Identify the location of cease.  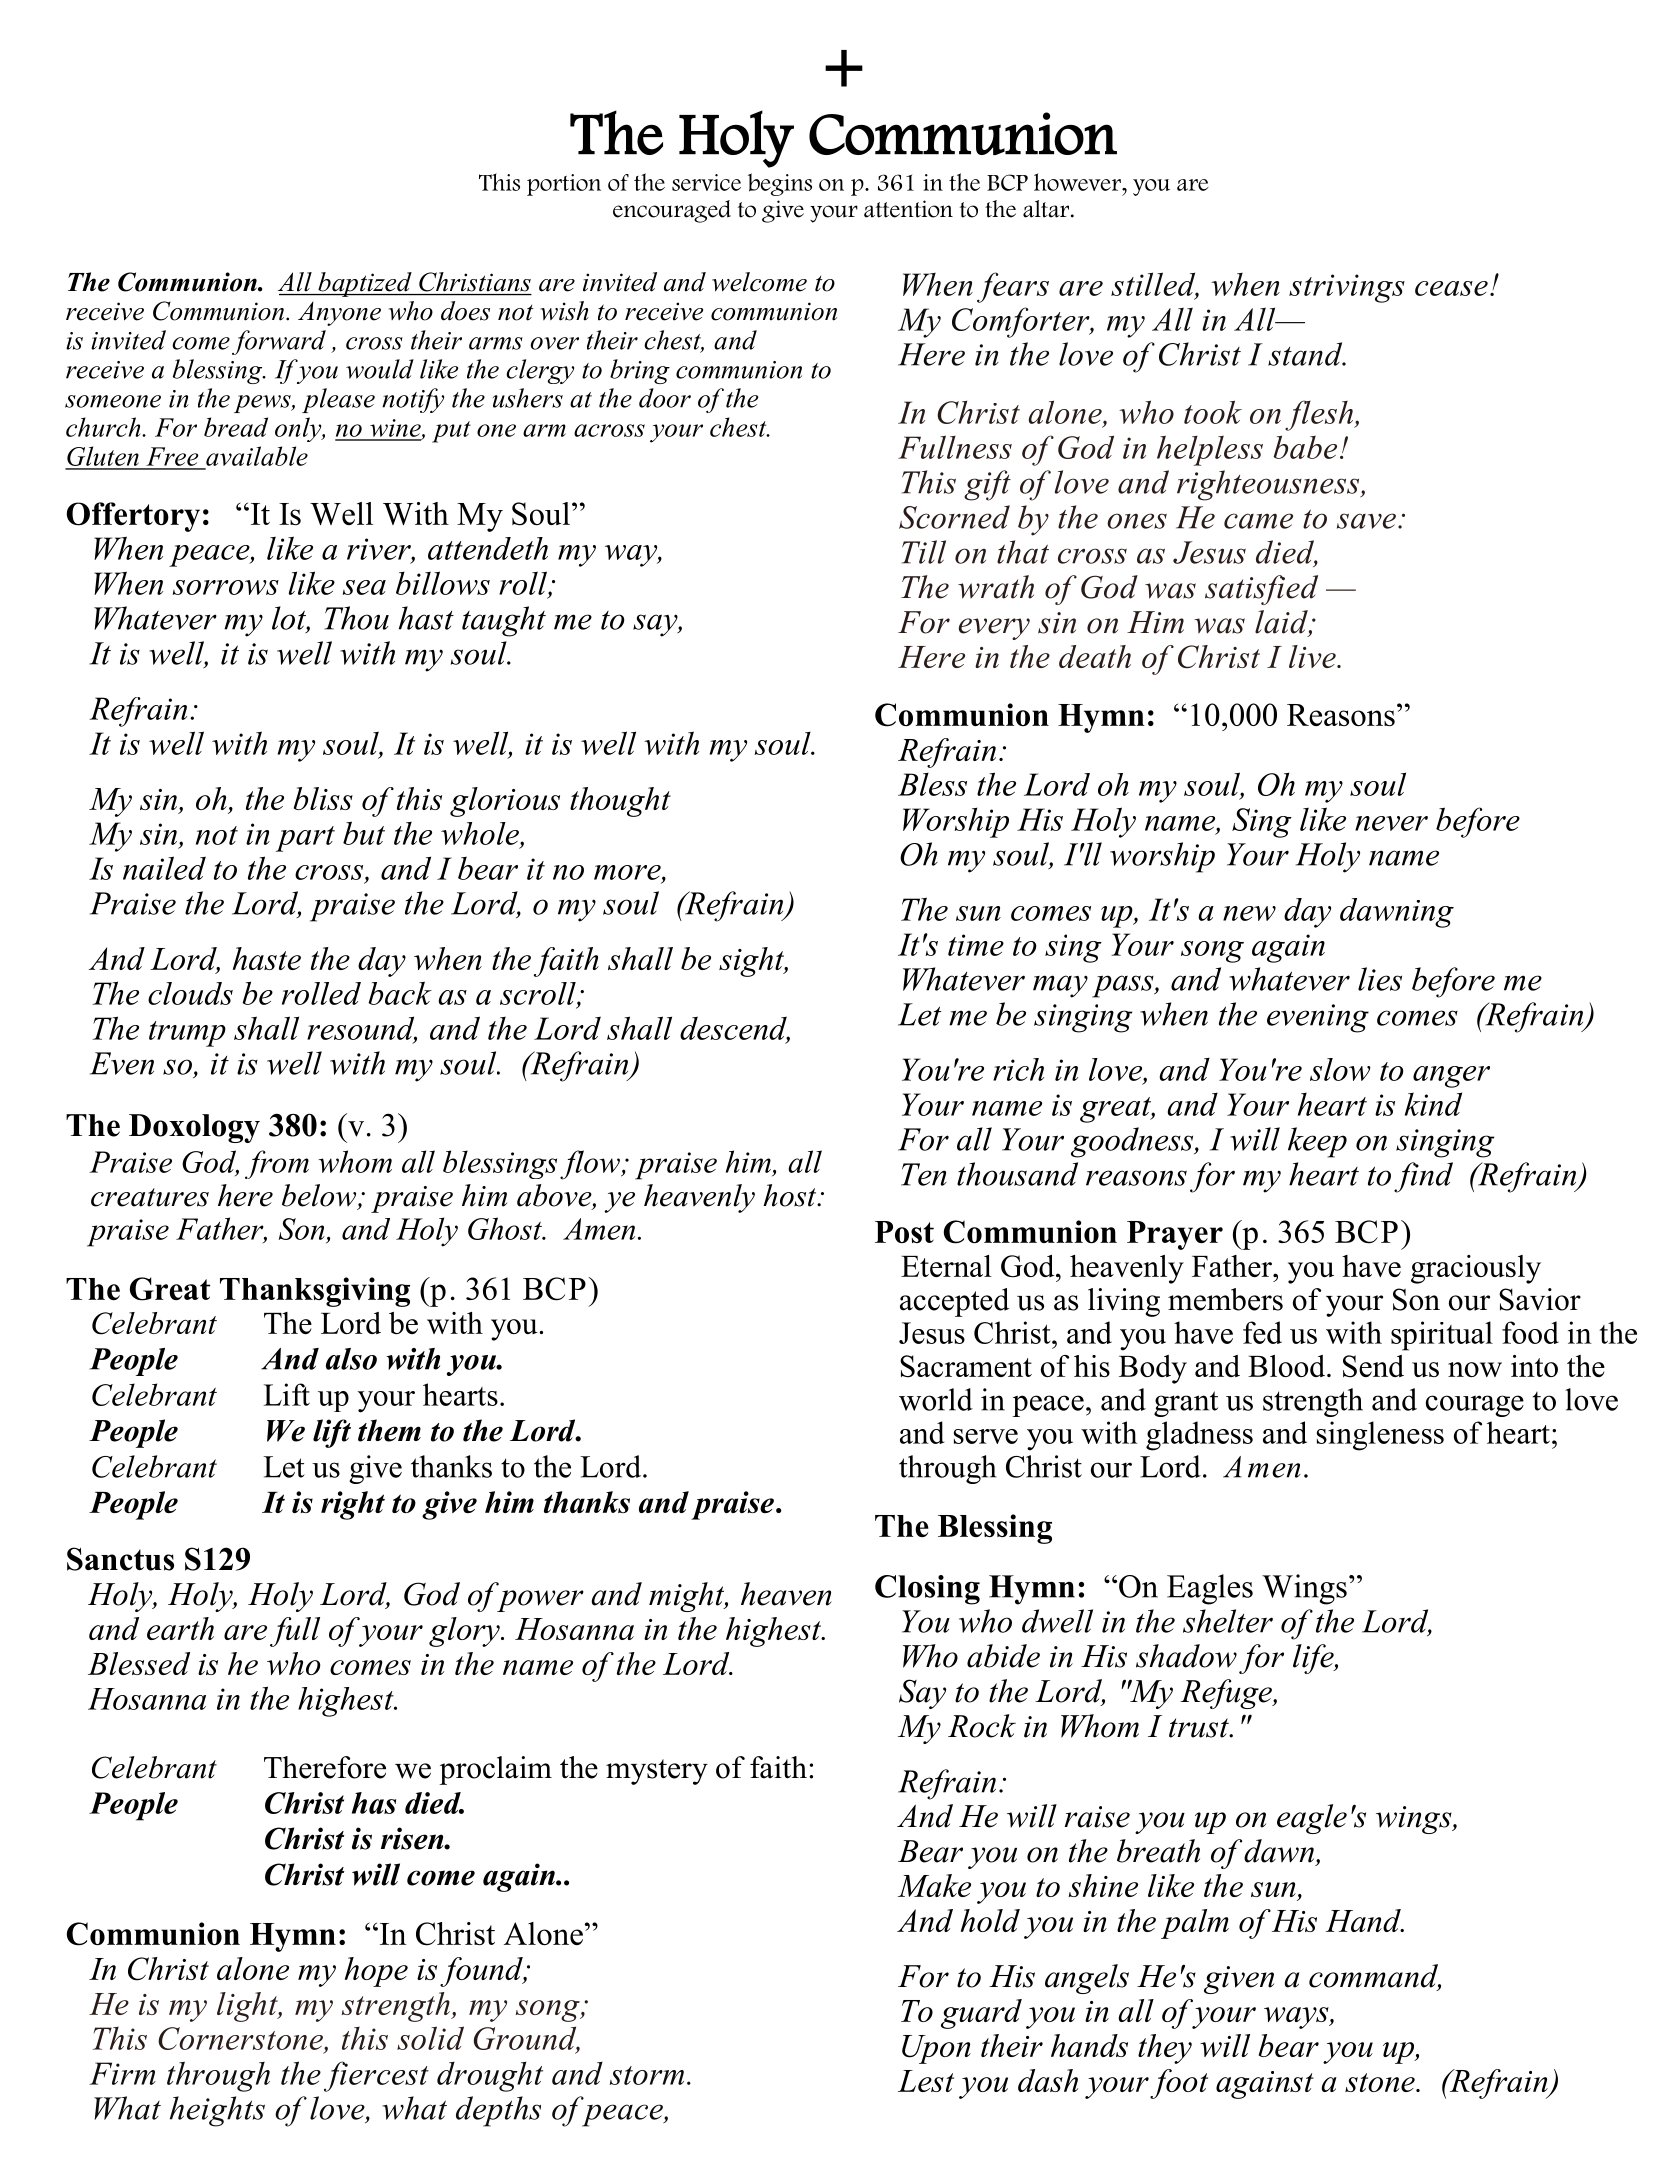
(1451, 288).
